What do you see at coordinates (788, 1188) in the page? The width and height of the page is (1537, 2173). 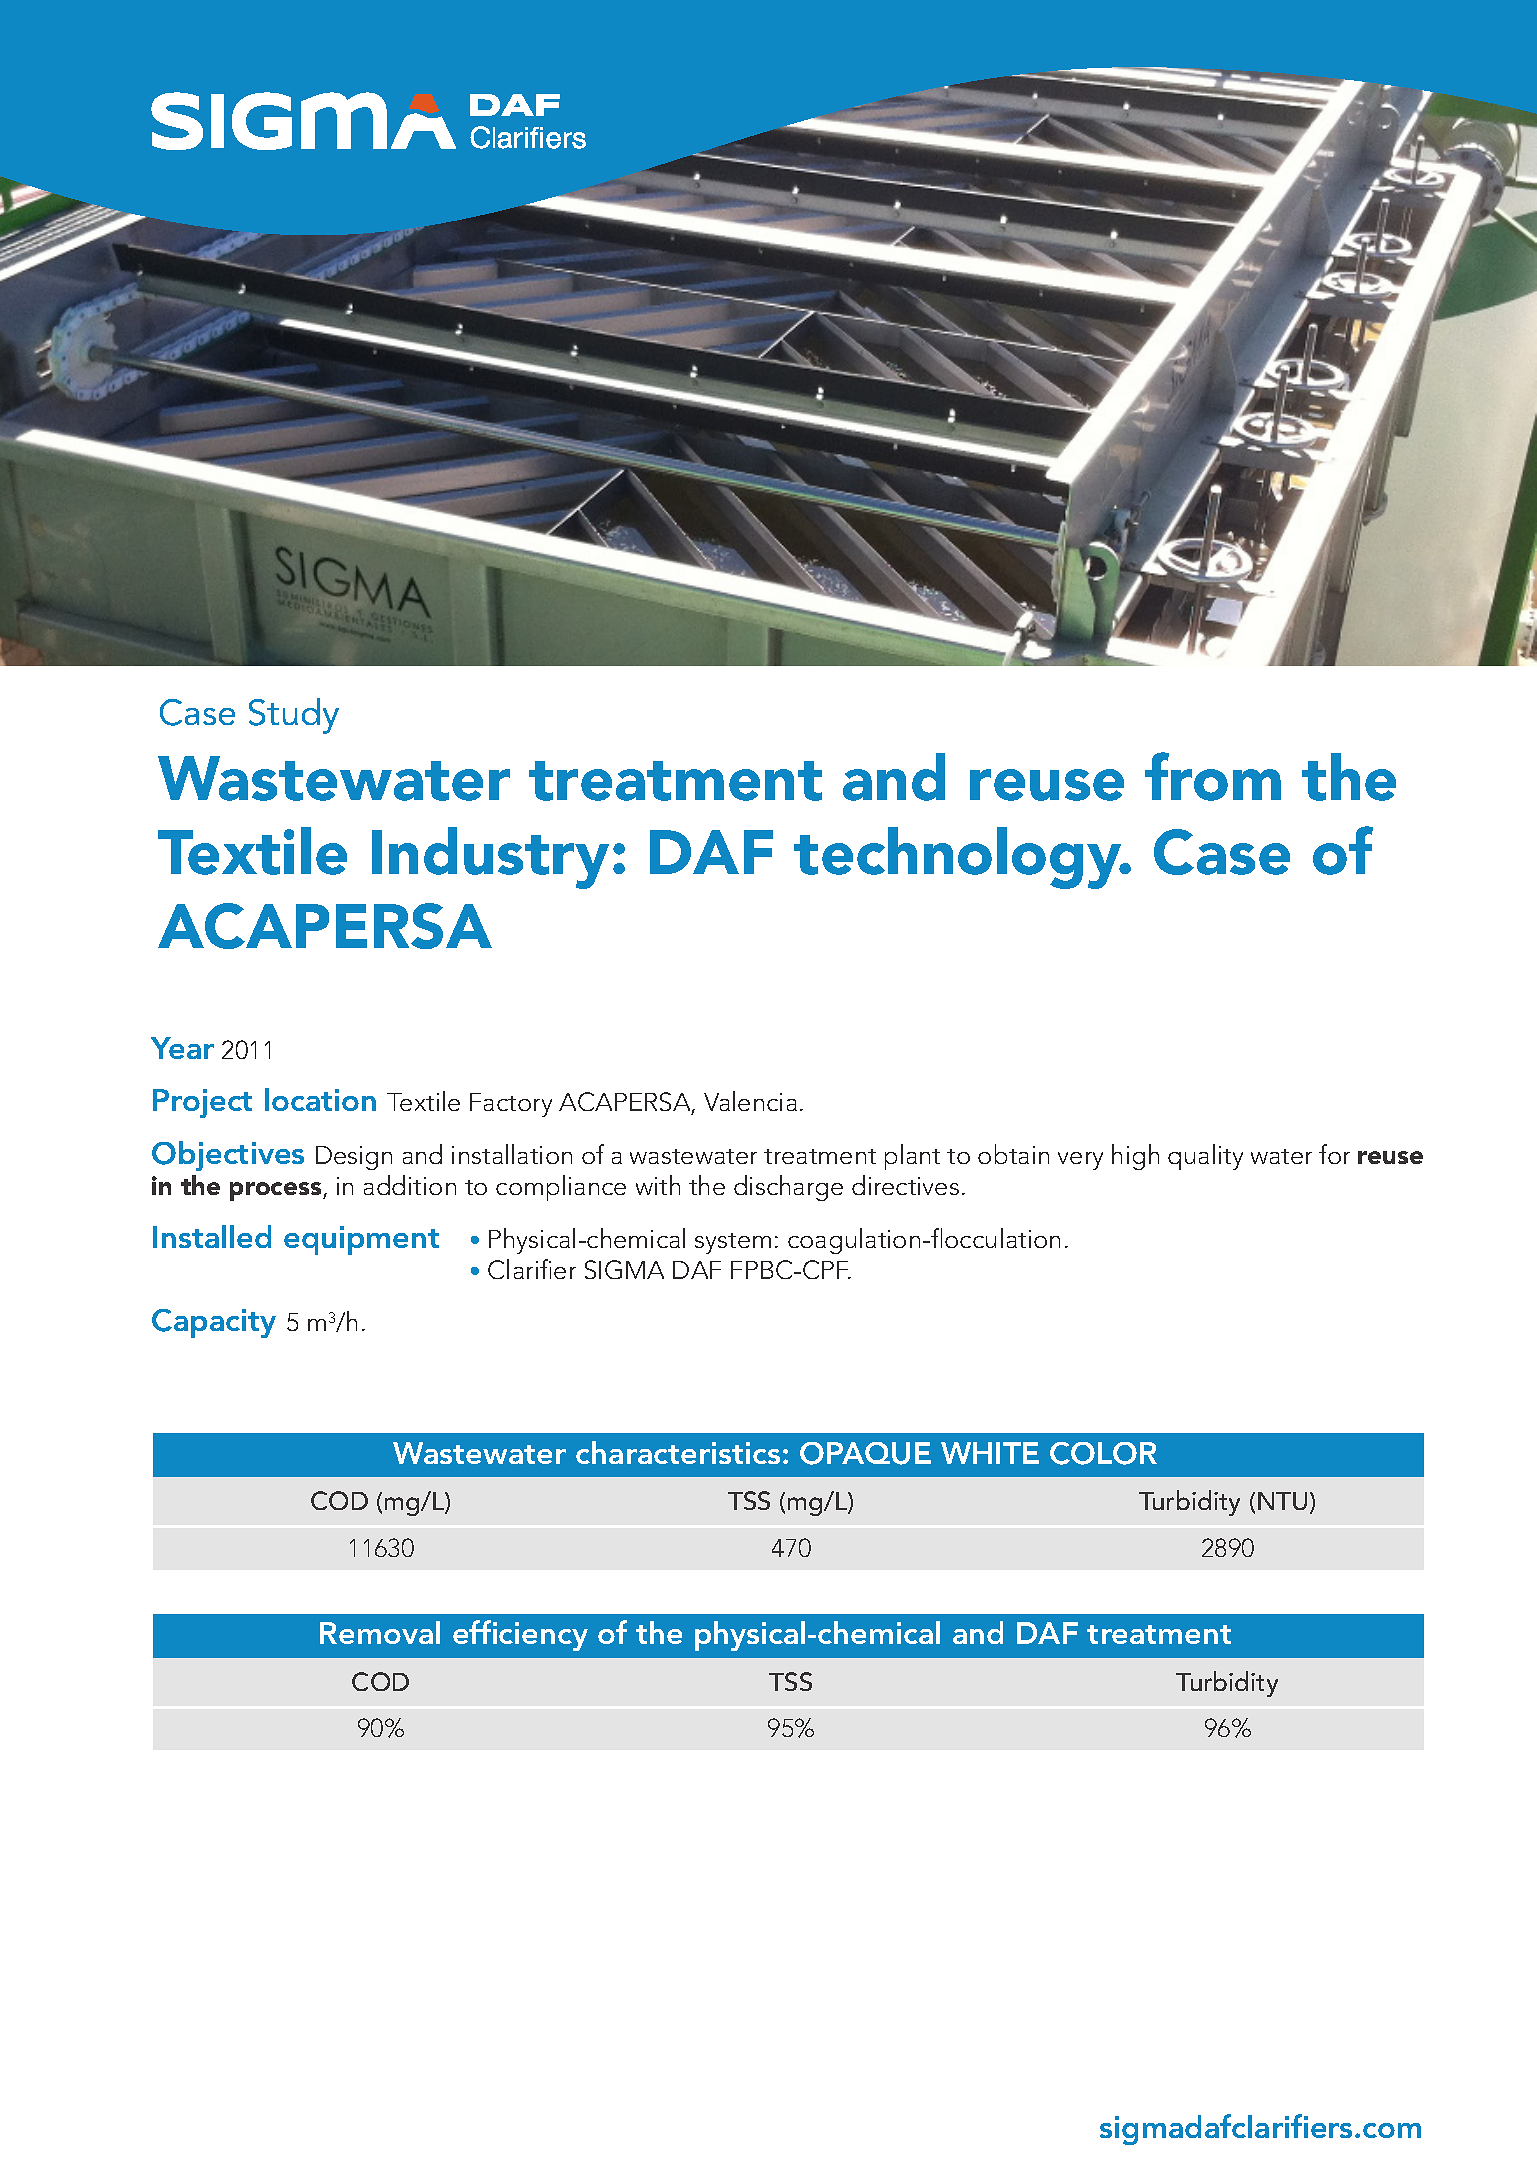 I see `discharge` at bounding box center [788, 1188].
